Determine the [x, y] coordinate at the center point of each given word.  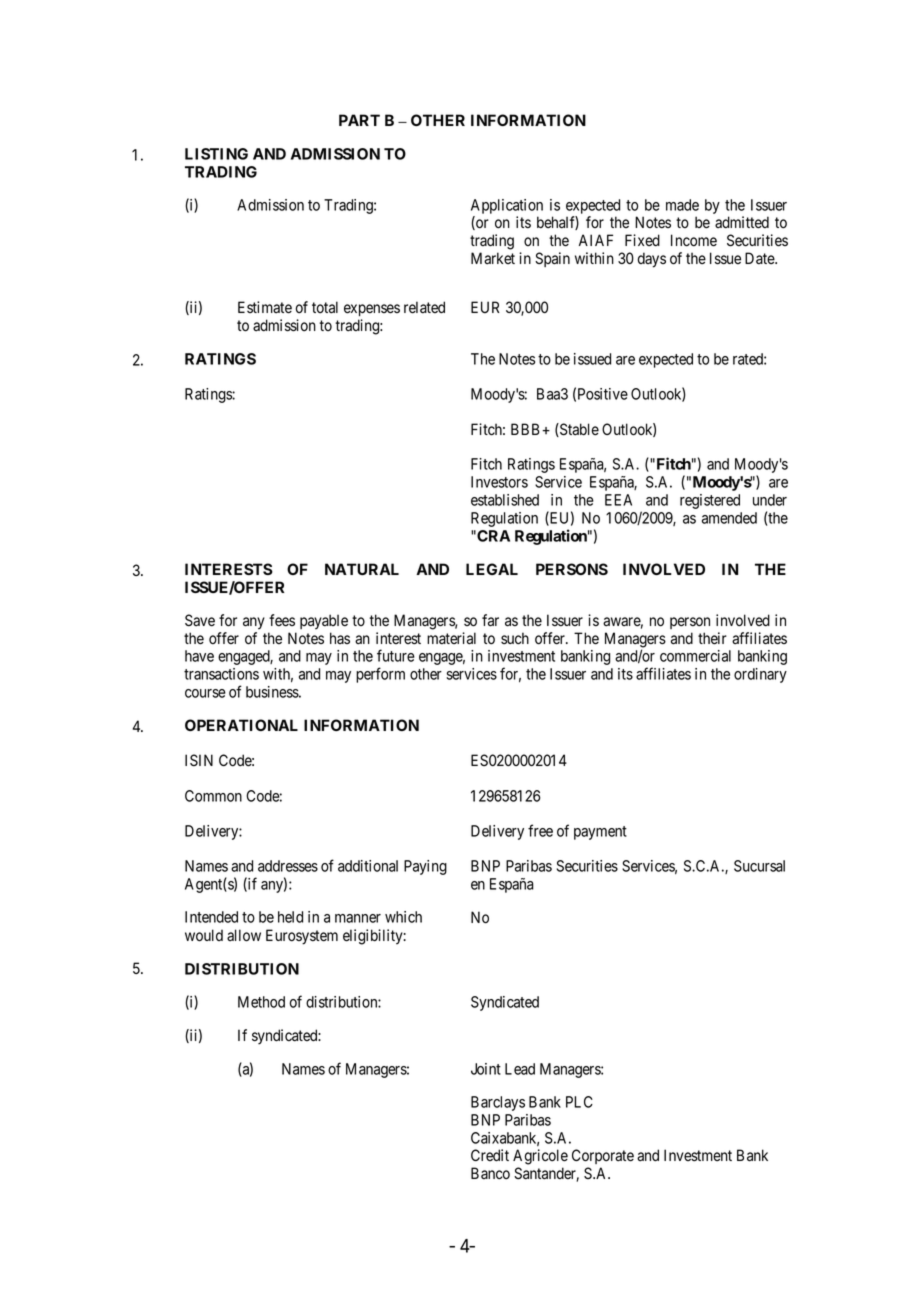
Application [507, 206]
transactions [221, 674]
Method [261, 1002]
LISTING [216, 154]
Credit [490, 1155]
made [682, 205]
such [515, 638]
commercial [695, 656]
